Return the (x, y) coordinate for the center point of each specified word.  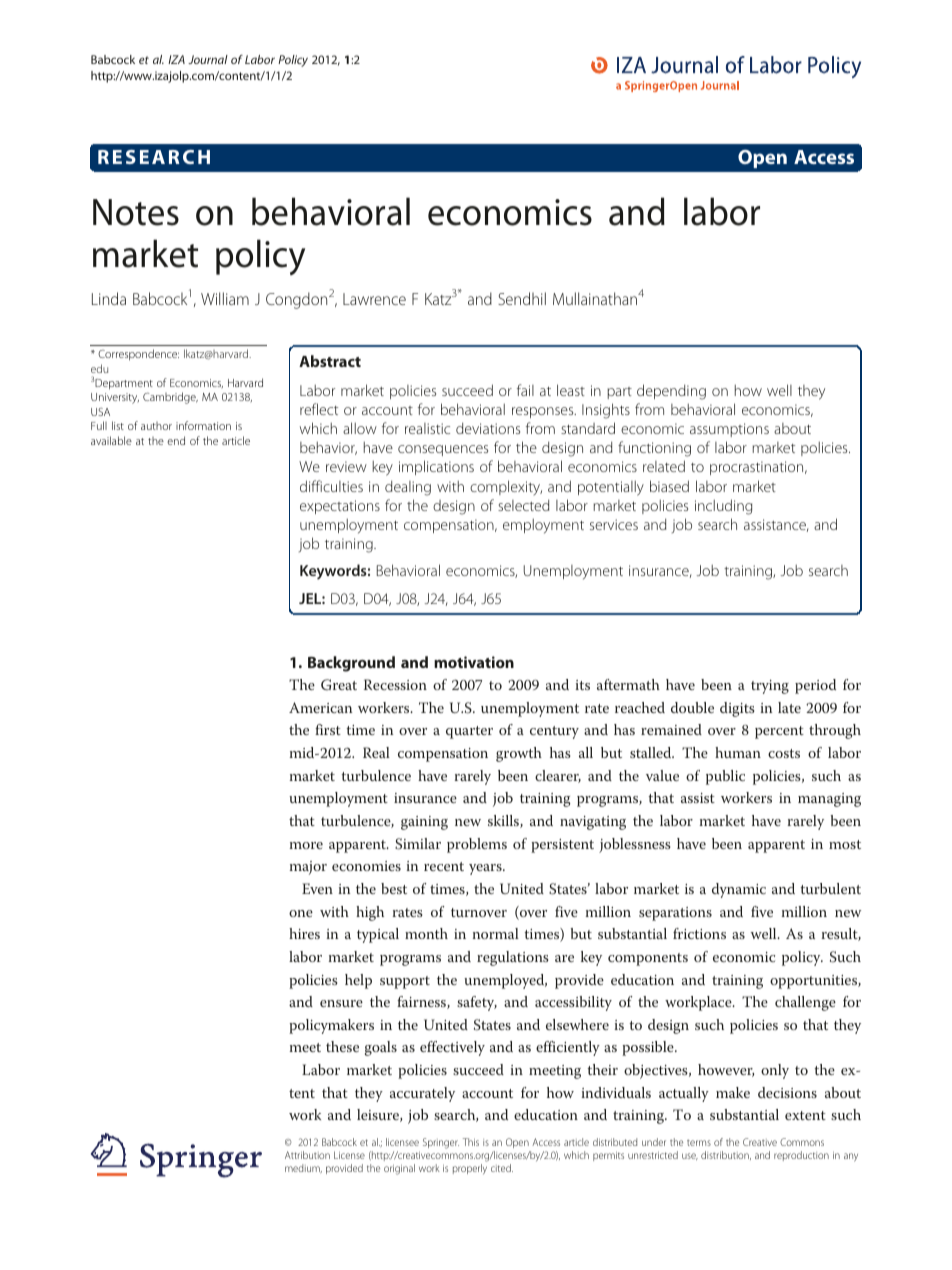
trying (770, 687)
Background (351, 664)
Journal (208, 59)
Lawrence (374, 299)
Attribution (307, 1155)
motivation (474, 662)
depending (671, 392)
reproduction (801, 1156)
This (471, 1142)
